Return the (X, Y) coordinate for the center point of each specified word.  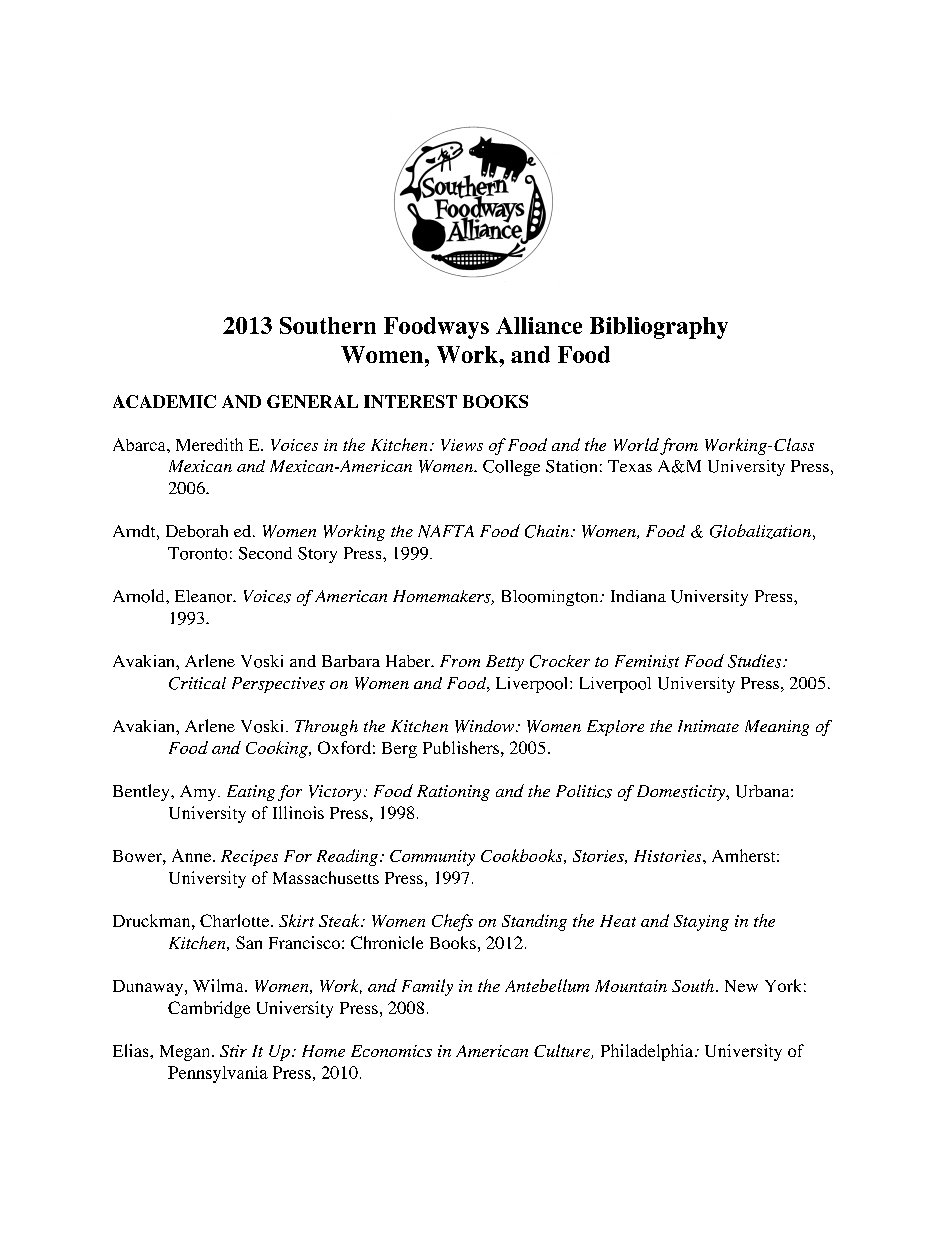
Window (484, 726)
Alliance (539, 325)
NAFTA (446, 531)
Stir (233, 1051)
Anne (193, 855)
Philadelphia (648, 1052)
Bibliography (659, 328)
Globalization (760, 531)
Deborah (197, 531)
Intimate (708, 726)
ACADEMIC (164, 401)
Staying (701, 923)
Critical (197, 683)
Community (432, 858)
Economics (391, 1051)
